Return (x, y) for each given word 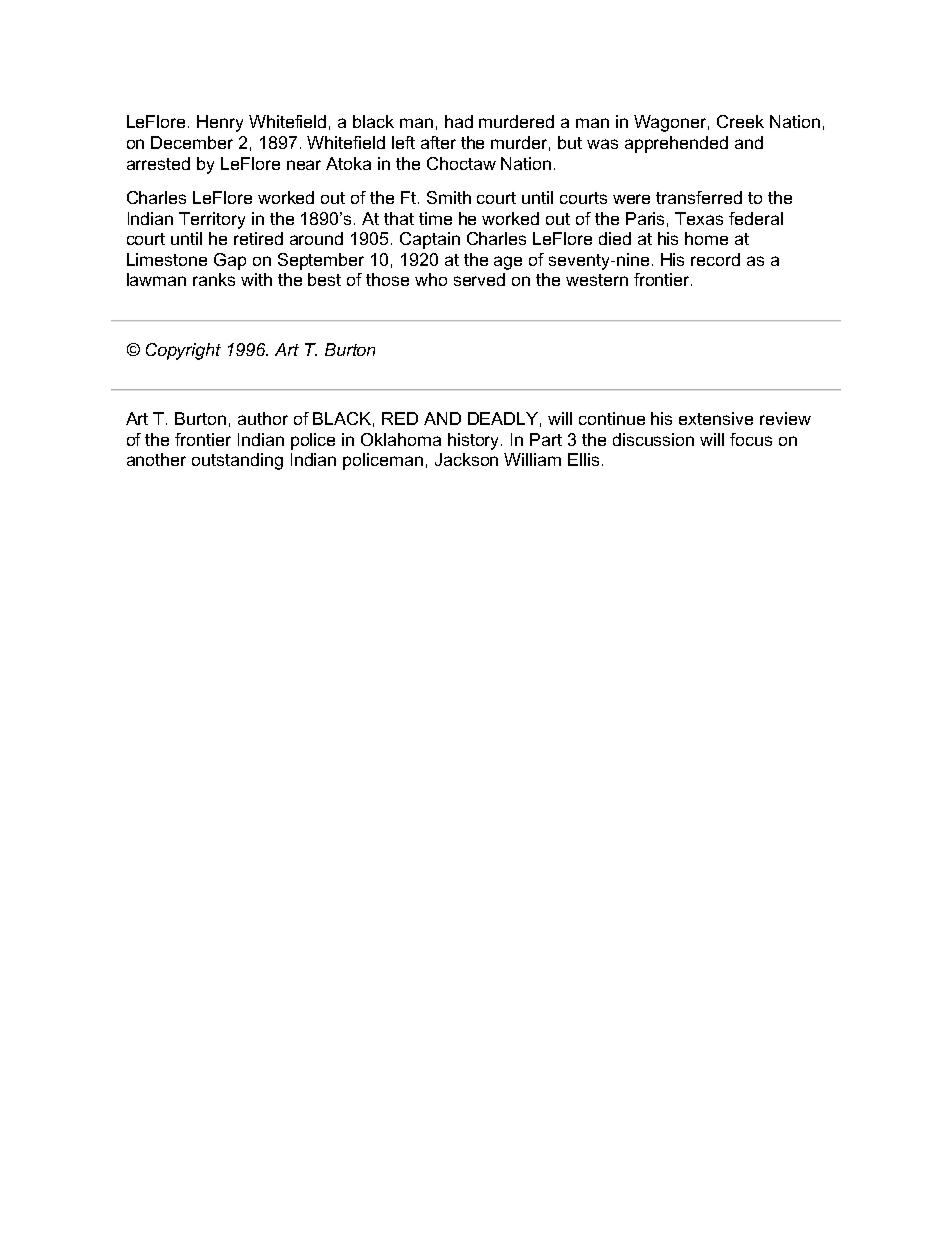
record (715, 259)
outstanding (237, 461)
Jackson (466, 459)
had (459, 121)
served (479, 279)
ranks (214, 279)
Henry (220, 123)
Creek (740, 121)
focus (751, 439)
